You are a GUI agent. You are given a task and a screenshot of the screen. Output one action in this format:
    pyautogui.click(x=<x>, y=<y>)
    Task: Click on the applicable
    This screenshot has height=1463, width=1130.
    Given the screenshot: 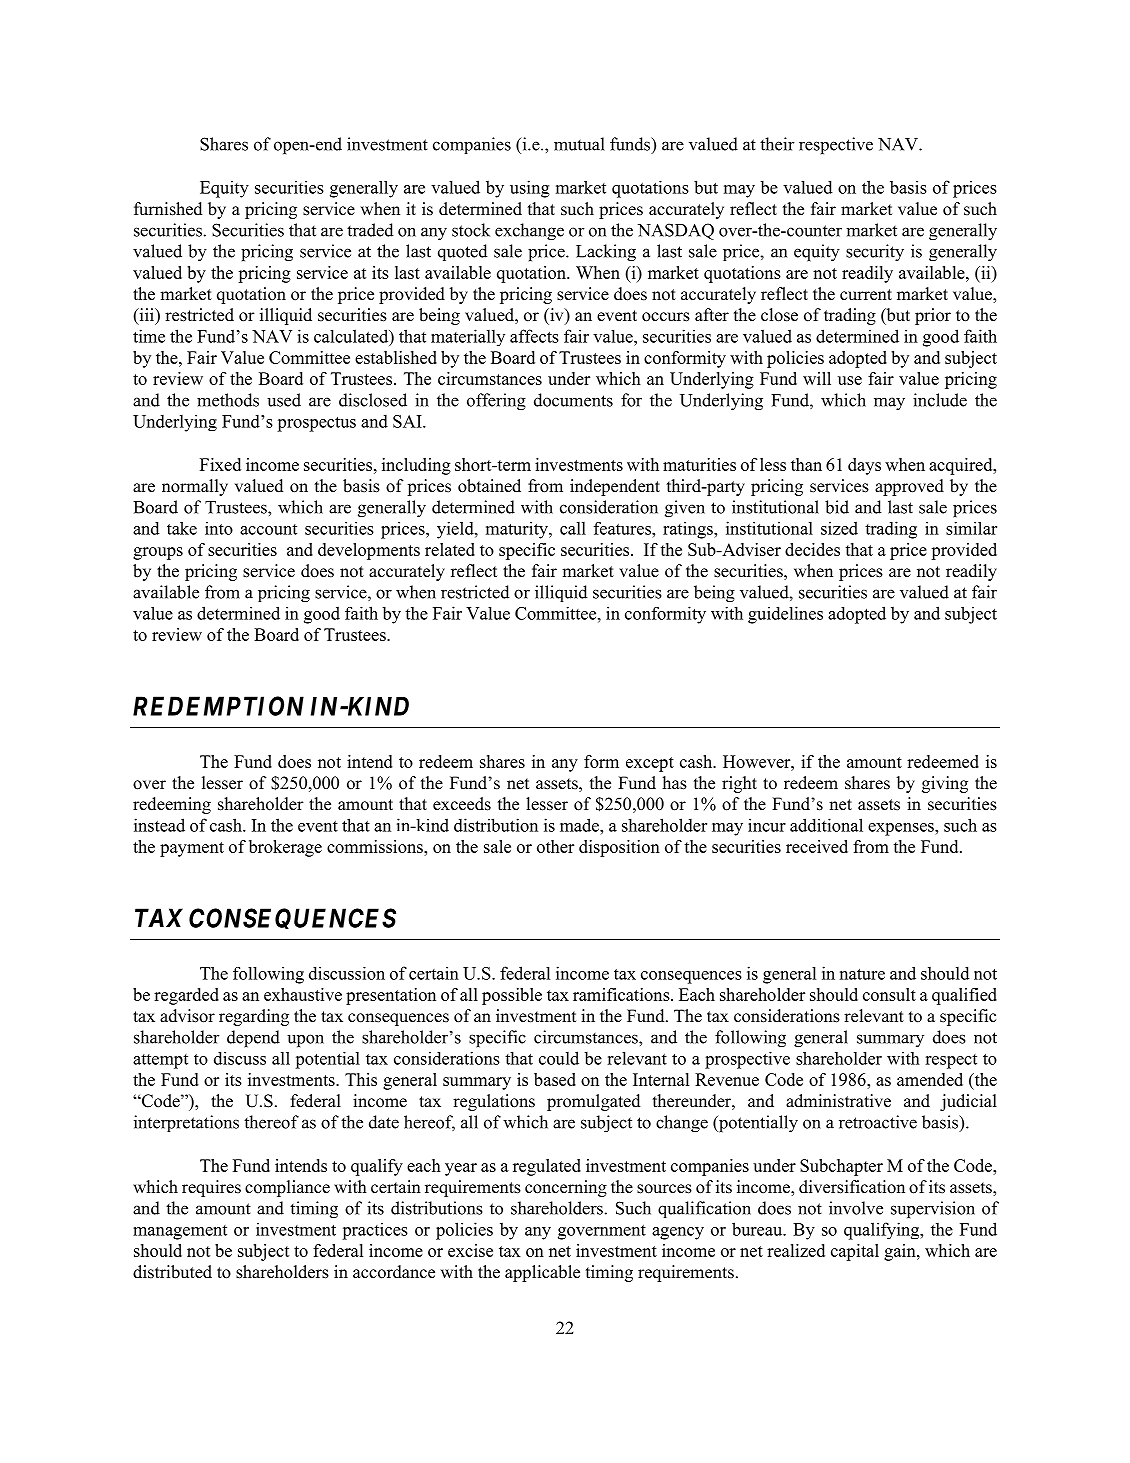 What is the action you would take?
    pyautogui.click(x=542, y=1273)
